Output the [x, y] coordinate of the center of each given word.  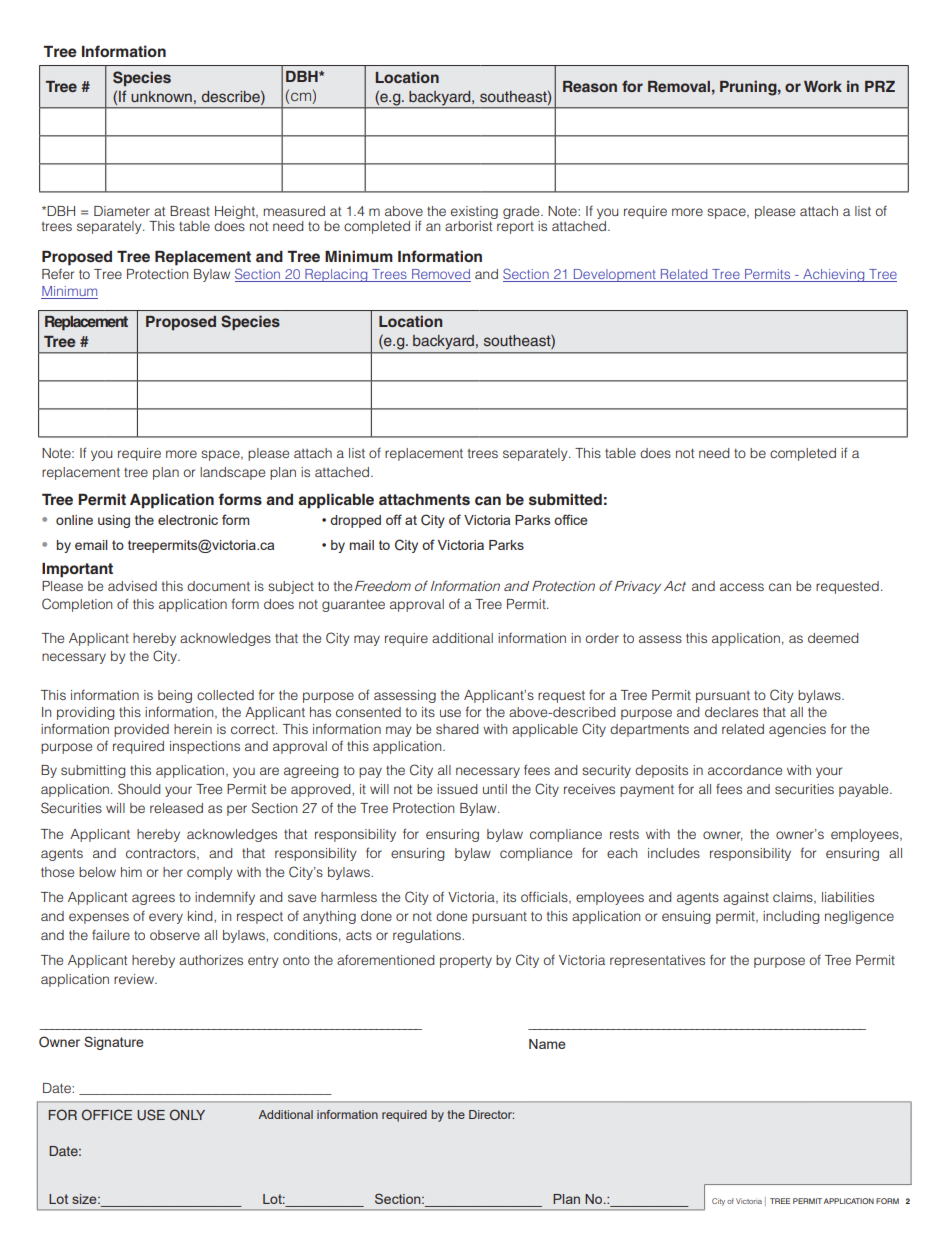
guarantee [353, 606]
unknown [161, 96]
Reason [590, 86]
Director [491, 1114]
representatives [657, 961]
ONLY [187, 1115]
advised [132, 586]
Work [823, 86]
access [742, 587]
